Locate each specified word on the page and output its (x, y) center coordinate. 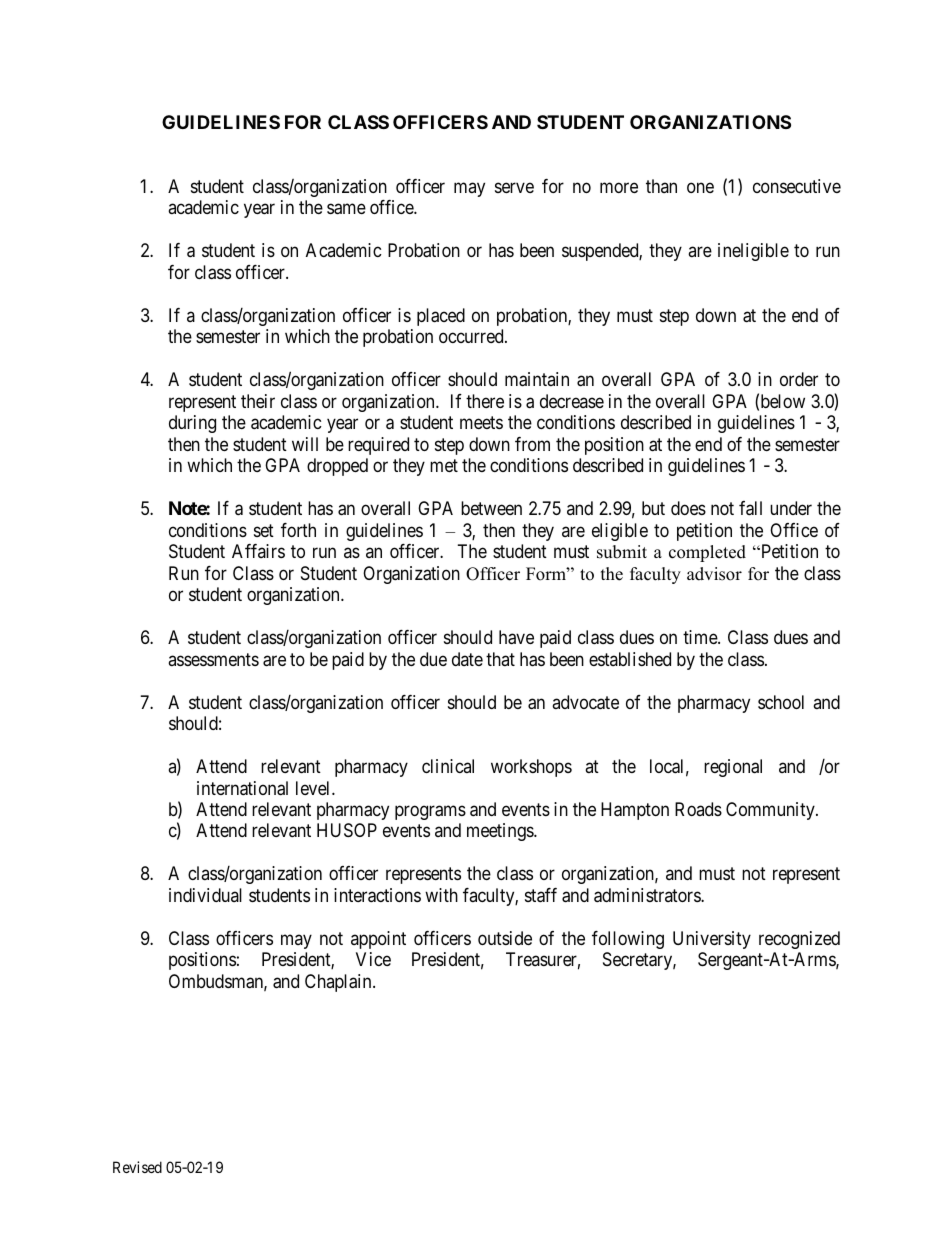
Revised (137, 1167)
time (701, 637)
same (346, 209)
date (467, 659)
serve (514, 187)
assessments (213, 659)
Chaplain (339, 983)
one (700, 187)
